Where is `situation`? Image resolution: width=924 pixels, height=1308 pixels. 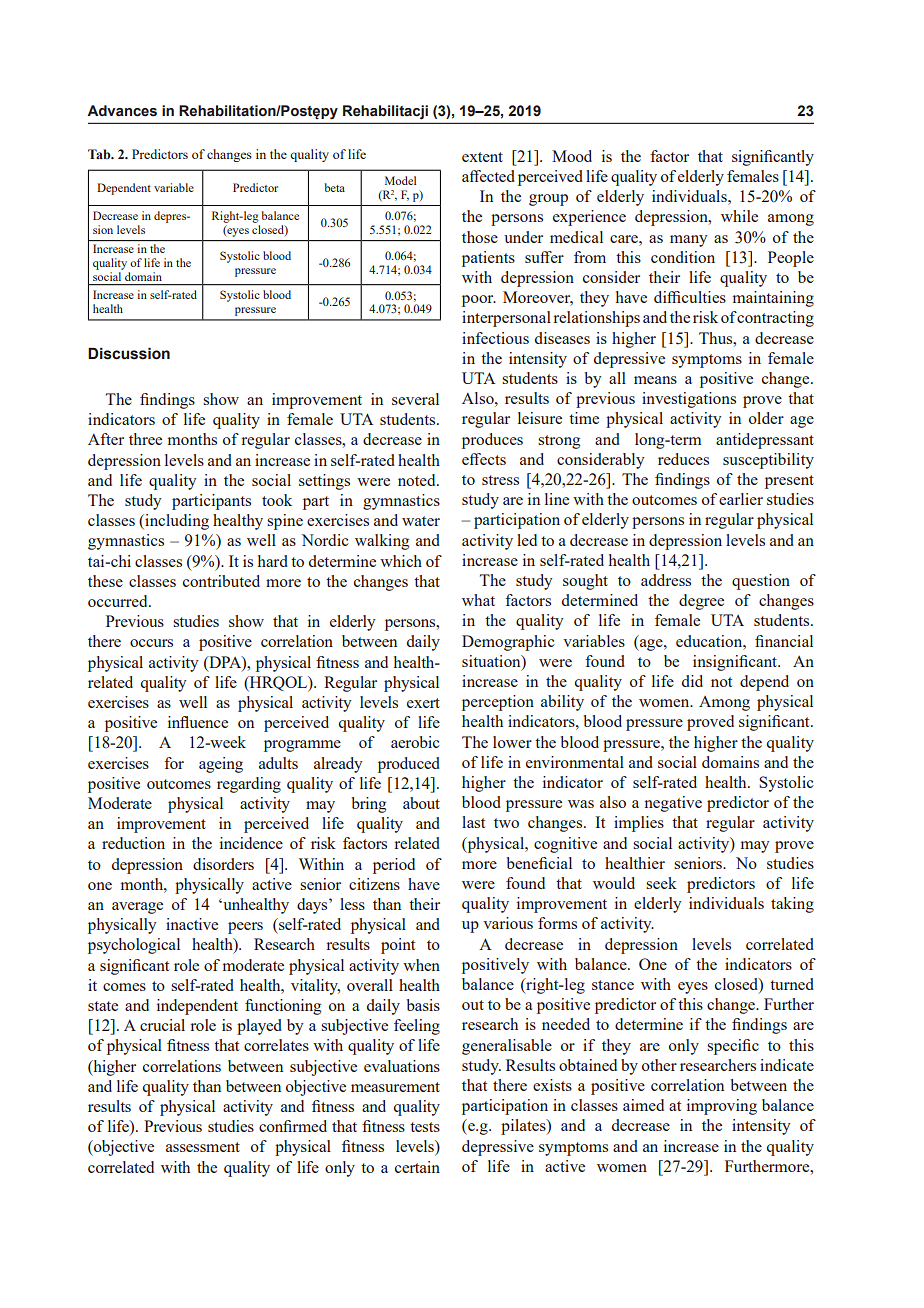 situation is located at coordinates (492, 661).
